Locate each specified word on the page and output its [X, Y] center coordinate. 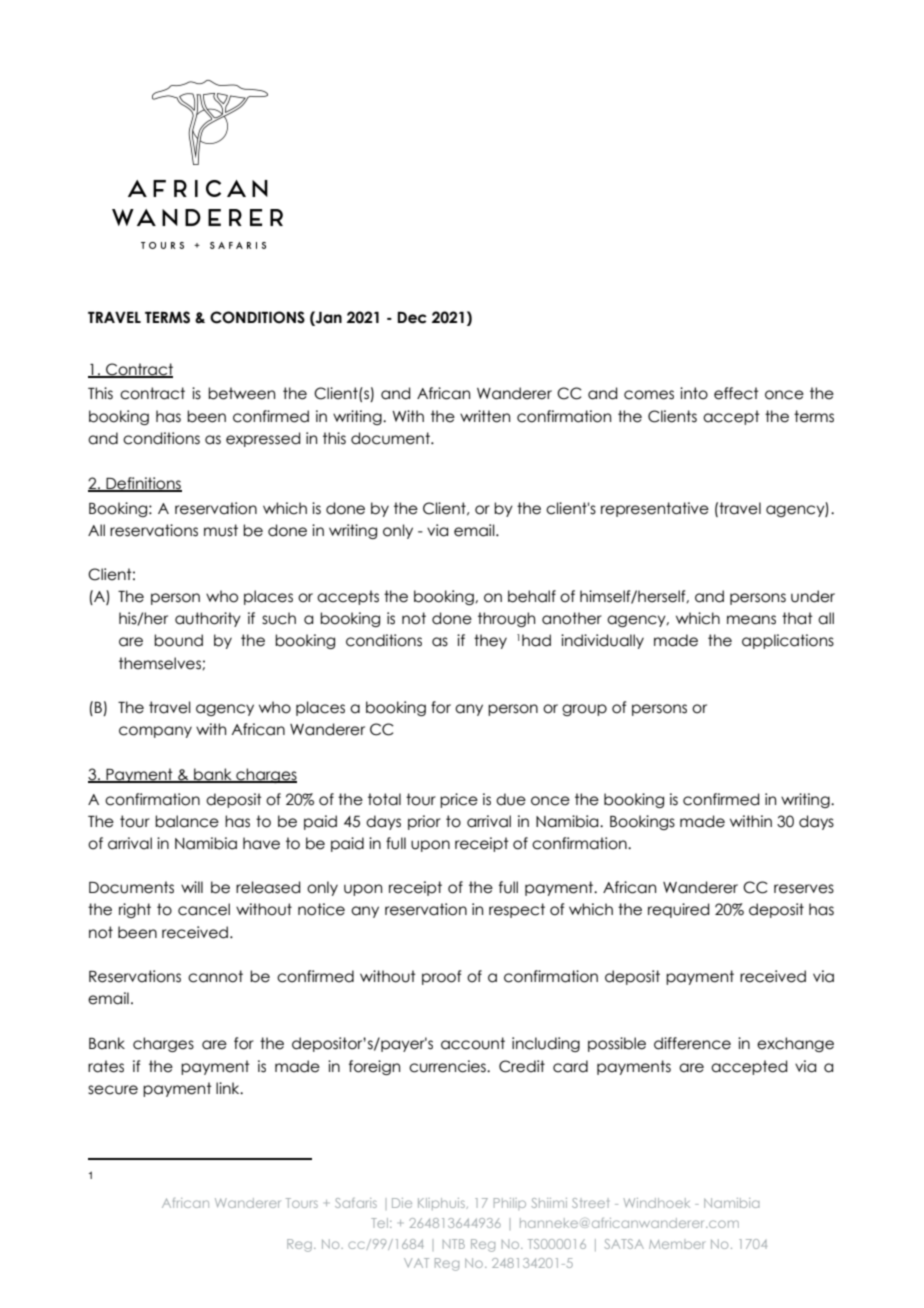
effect [736, 393]
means [751, 620]
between [241, 393]
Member [676, 1244]
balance [187, 821]
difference [692, 1043]
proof [441, 977]
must [221, 530]
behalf [532, 596]
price [459, 800]
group [584, 710]
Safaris [356, 1203]
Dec [412, 318]
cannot [215, 976]
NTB [454, 1244]
